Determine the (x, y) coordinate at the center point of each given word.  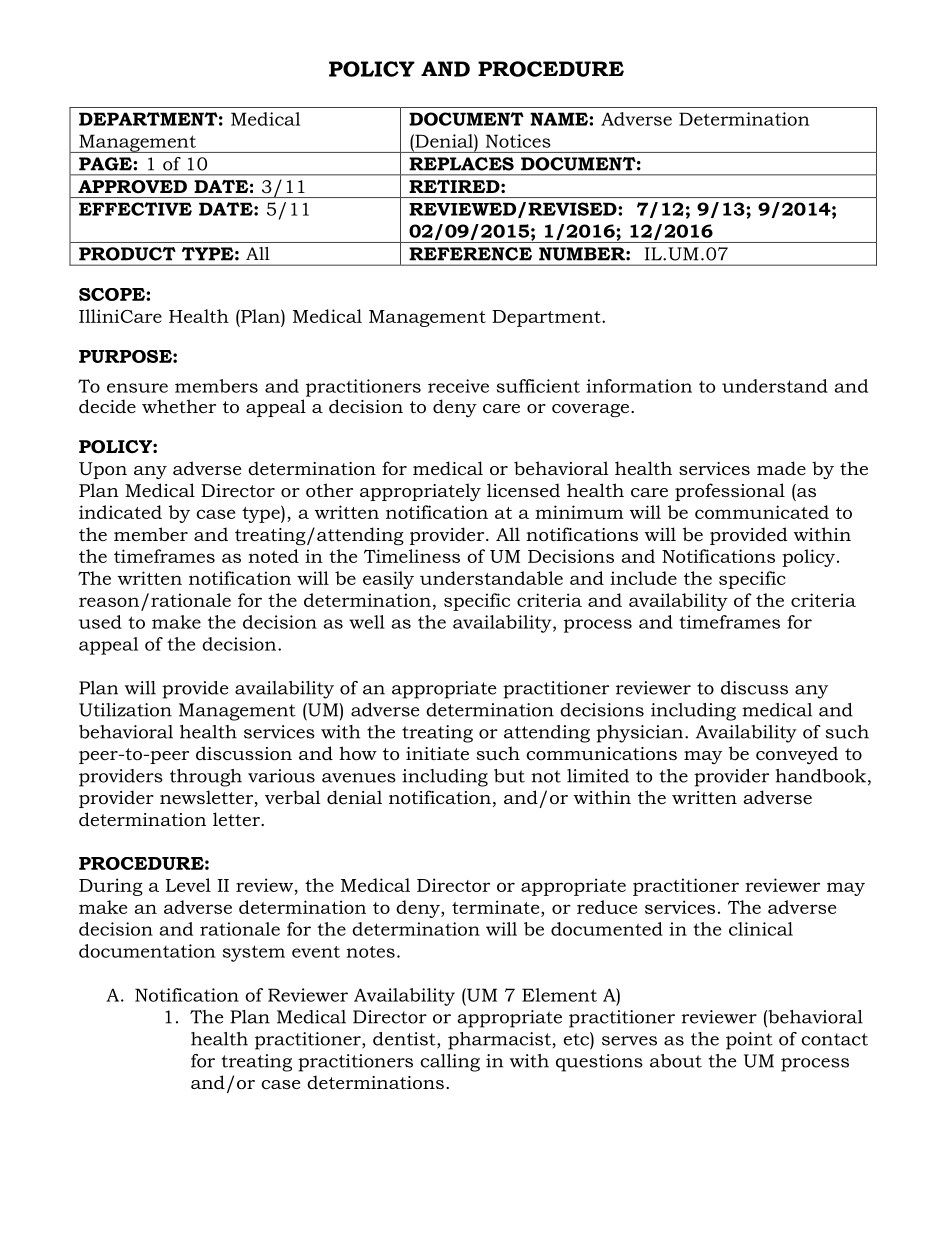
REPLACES (461, 164)
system (254, 953)
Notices (518, 141)
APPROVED (132, 187)
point (749, 1041)
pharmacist (499, 1041)
